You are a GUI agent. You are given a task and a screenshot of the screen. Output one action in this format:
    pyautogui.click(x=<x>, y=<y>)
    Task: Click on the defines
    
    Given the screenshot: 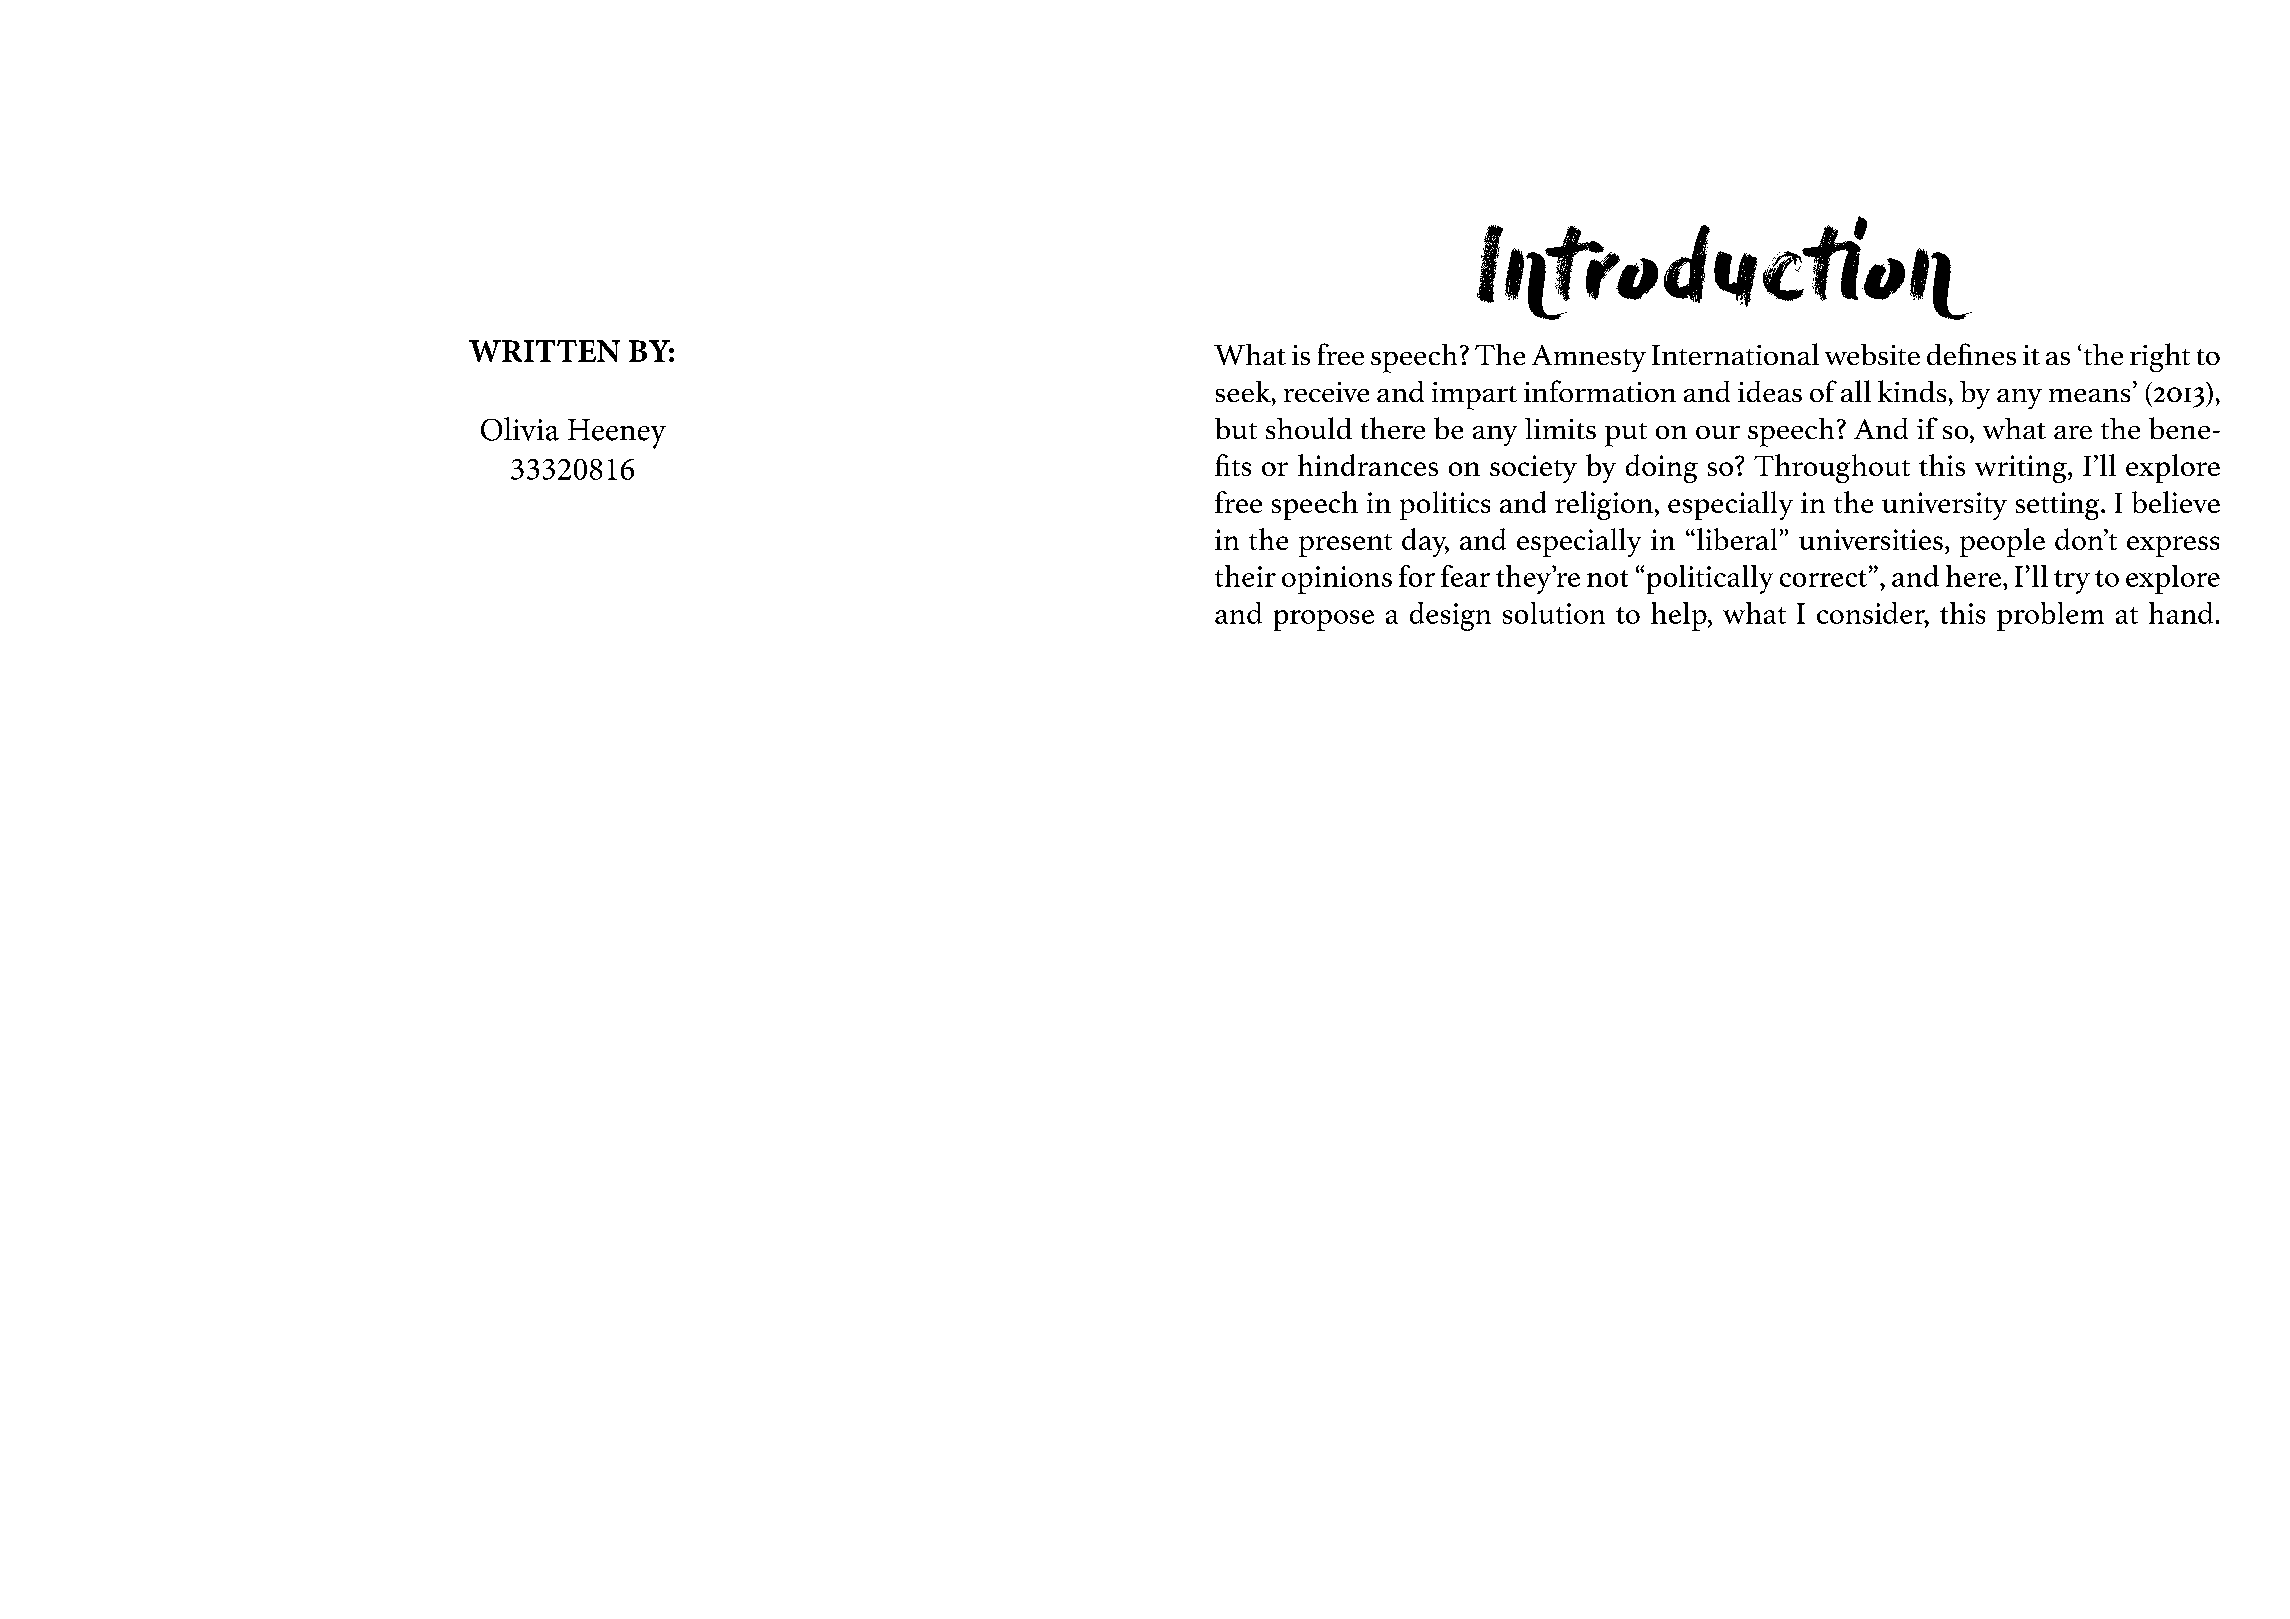 What is the action you would take?
    pyautogui.click(x=1971, y=354)
